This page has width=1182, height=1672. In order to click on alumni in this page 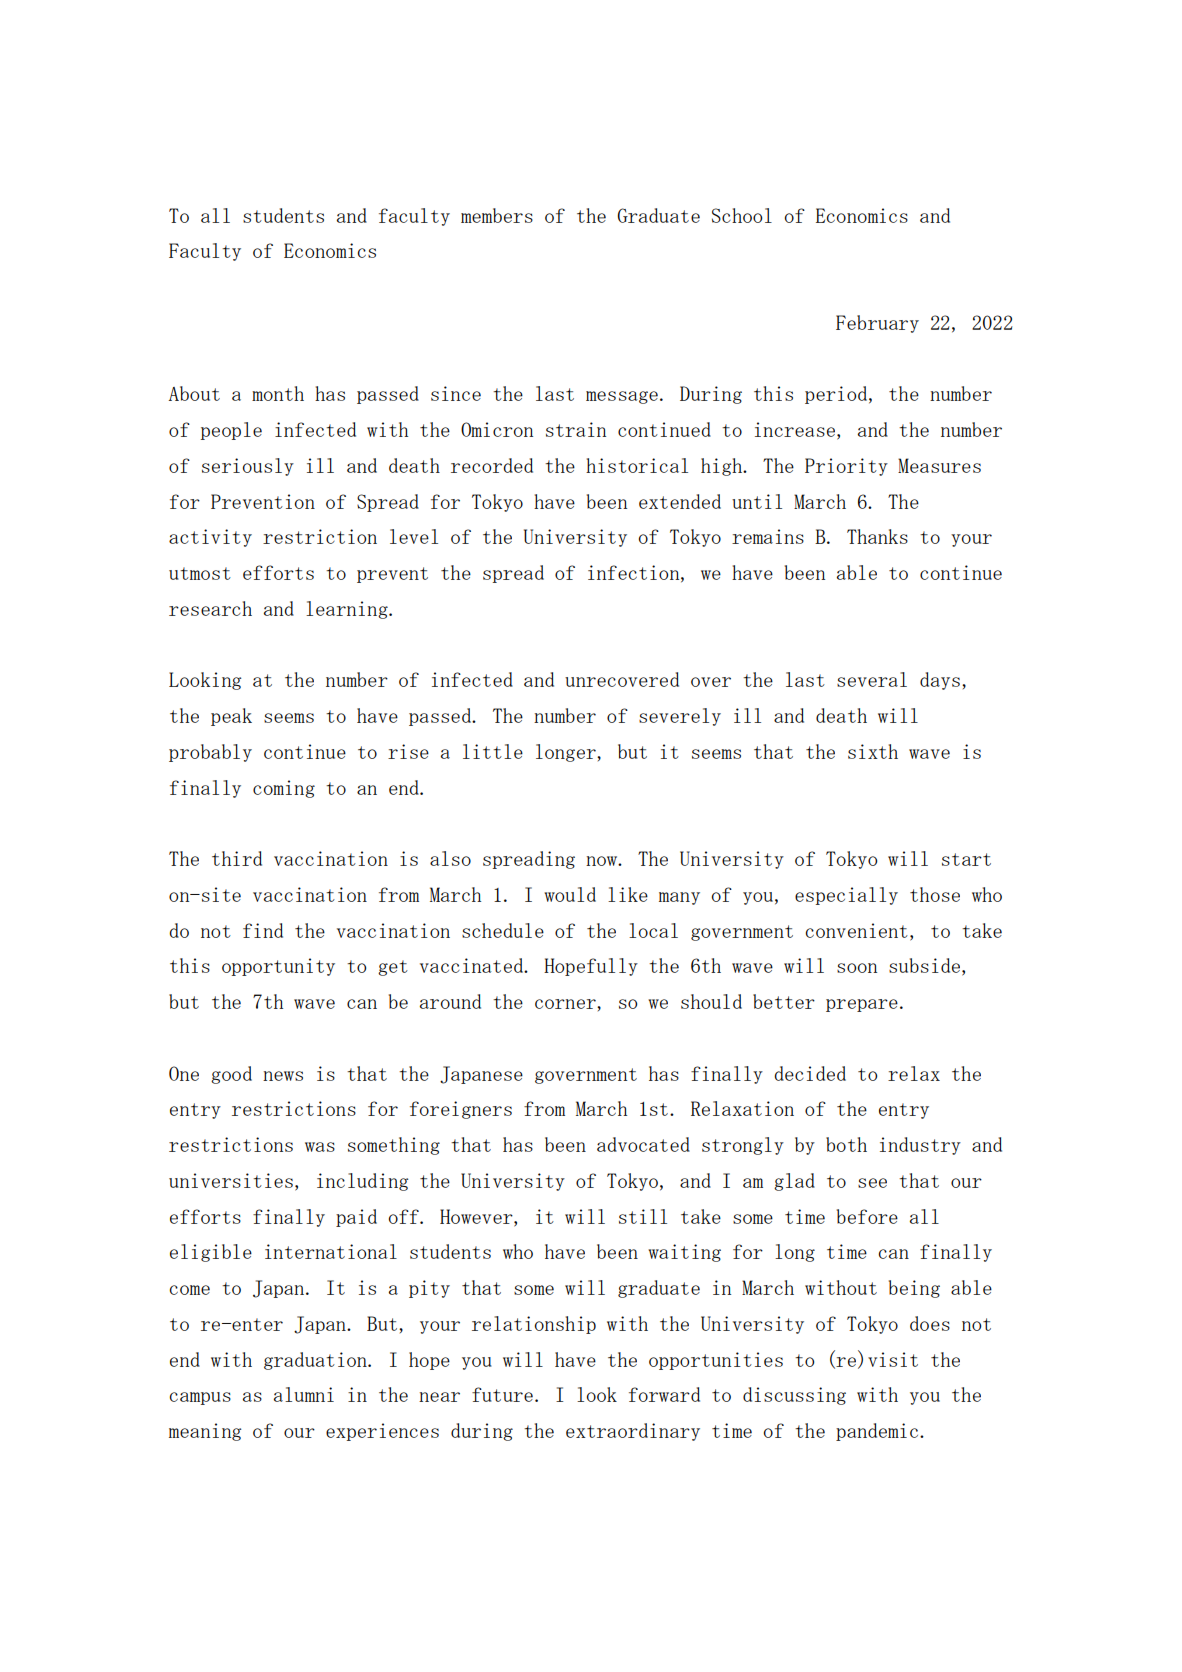, I will do `click(304, 1394)`.
